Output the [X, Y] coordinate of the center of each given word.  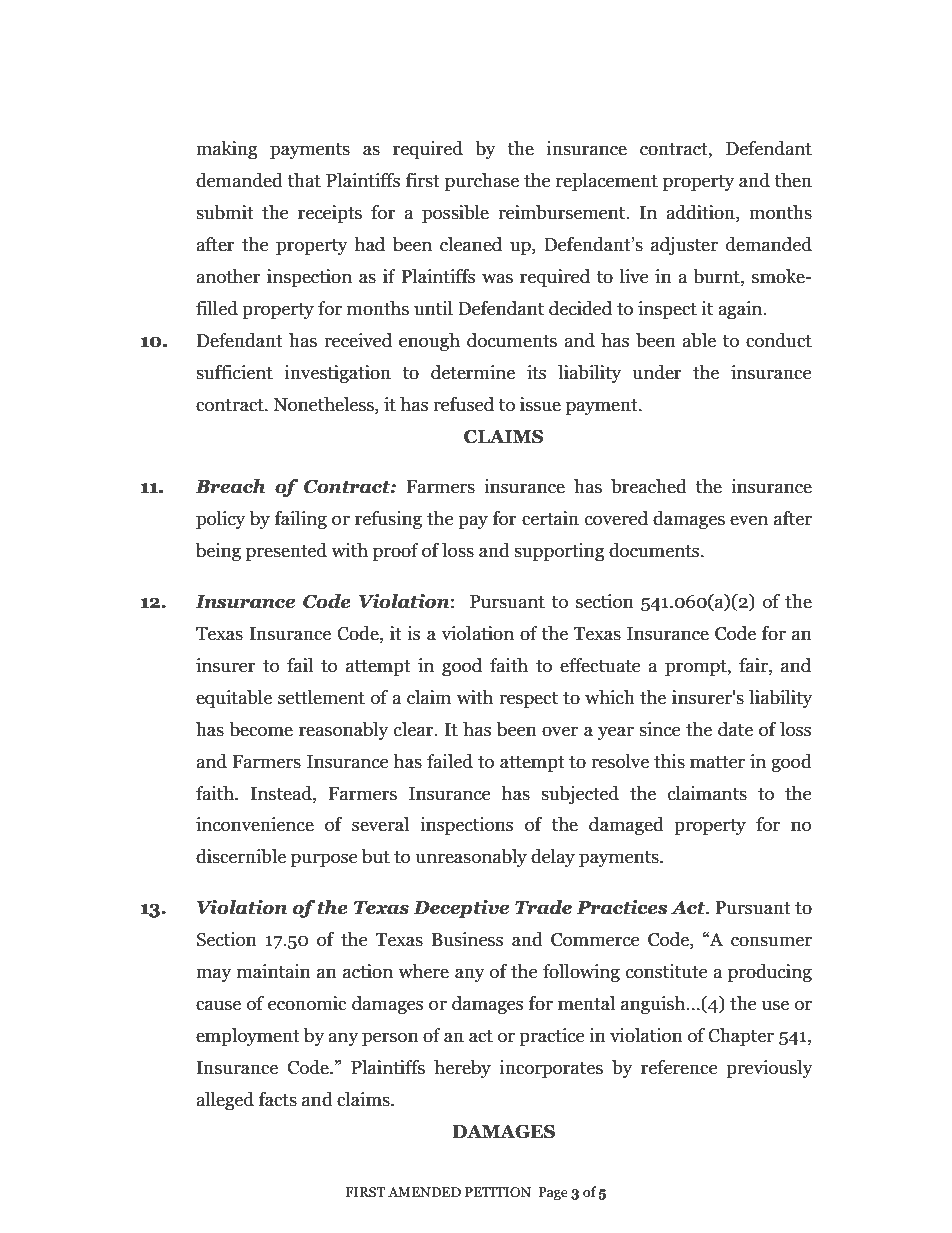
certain [550, 518]
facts [278, 1099]
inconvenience [255, 824]
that [304, 180]
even [749, 520]
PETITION [498, 1192]
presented [286, 552]
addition [701, 213]
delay [553, 858]
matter [717, 762]
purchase [482, 182]
